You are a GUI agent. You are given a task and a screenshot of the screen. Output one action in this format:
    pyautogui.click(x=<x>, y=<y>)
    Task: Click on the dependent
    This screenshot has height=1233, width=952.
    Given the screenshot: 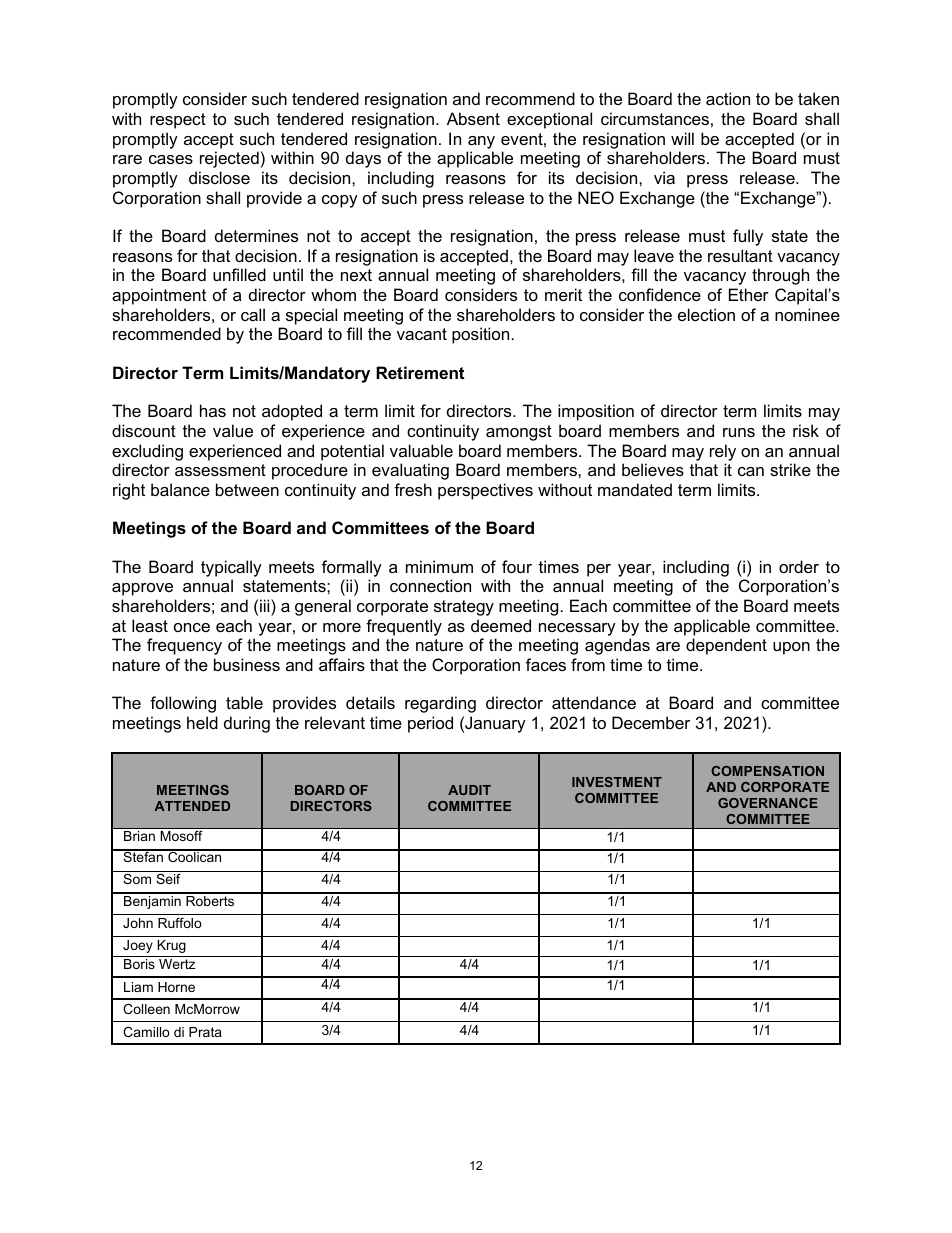 What is the action you would take?
    pyautogui.click(x=726, y=646)
